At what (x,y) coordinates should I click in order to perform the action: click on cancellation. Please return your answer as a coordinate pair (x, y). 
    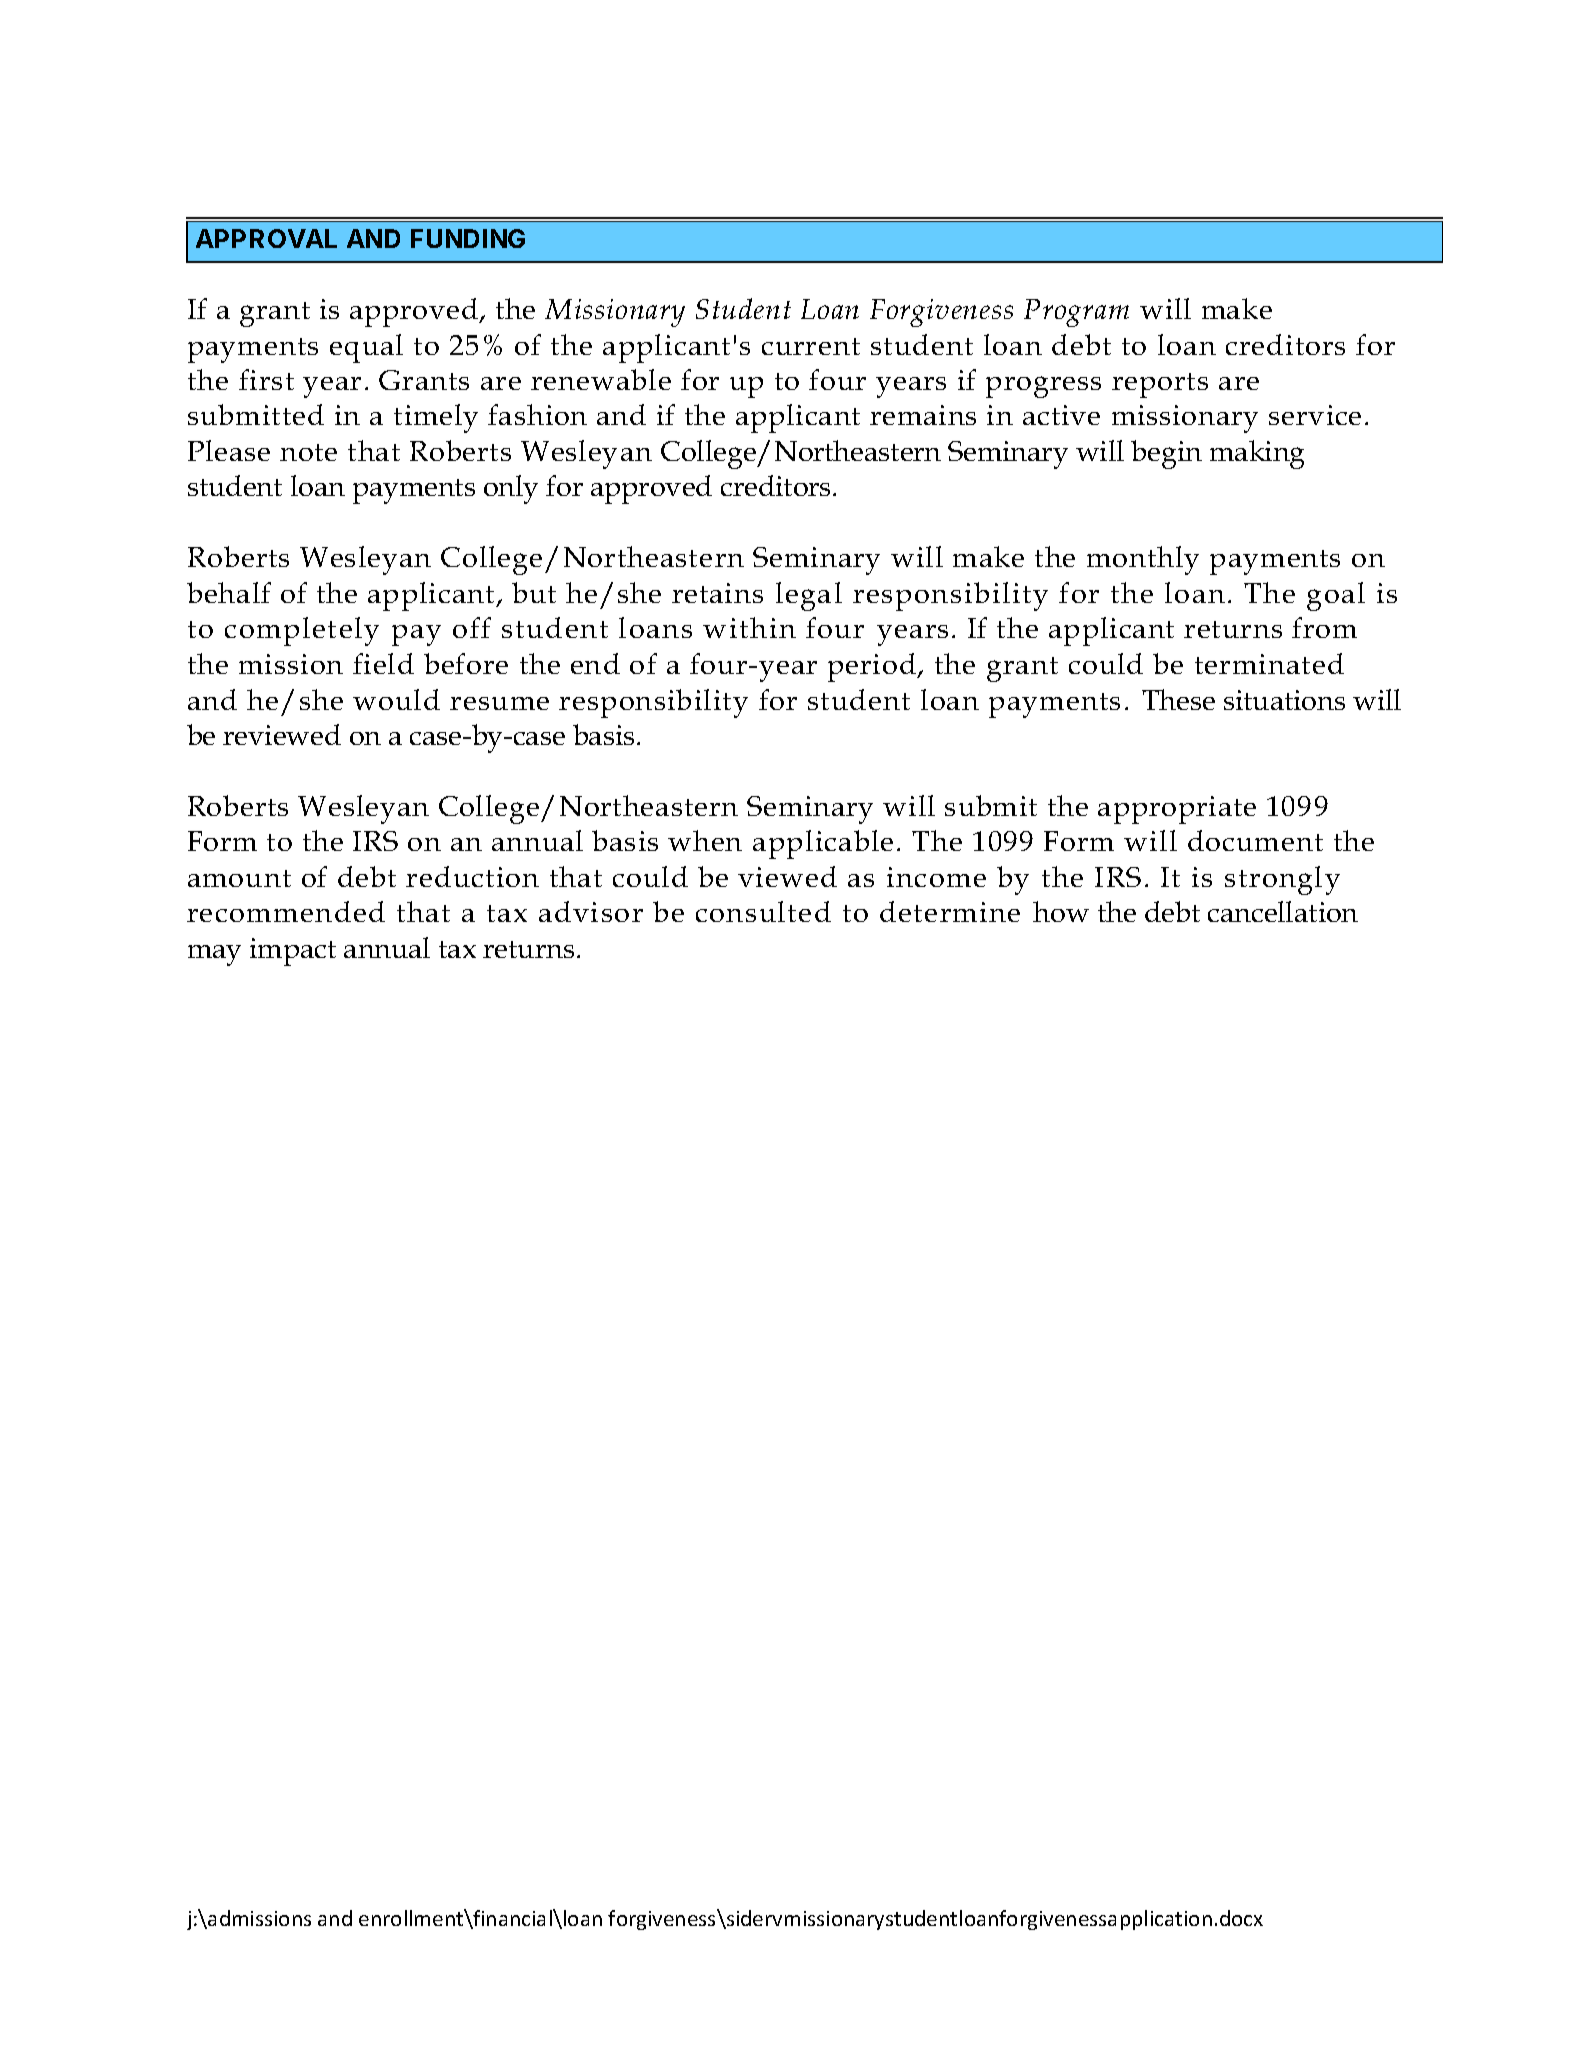
    Looking at the image, I should click on (1283, 911).
